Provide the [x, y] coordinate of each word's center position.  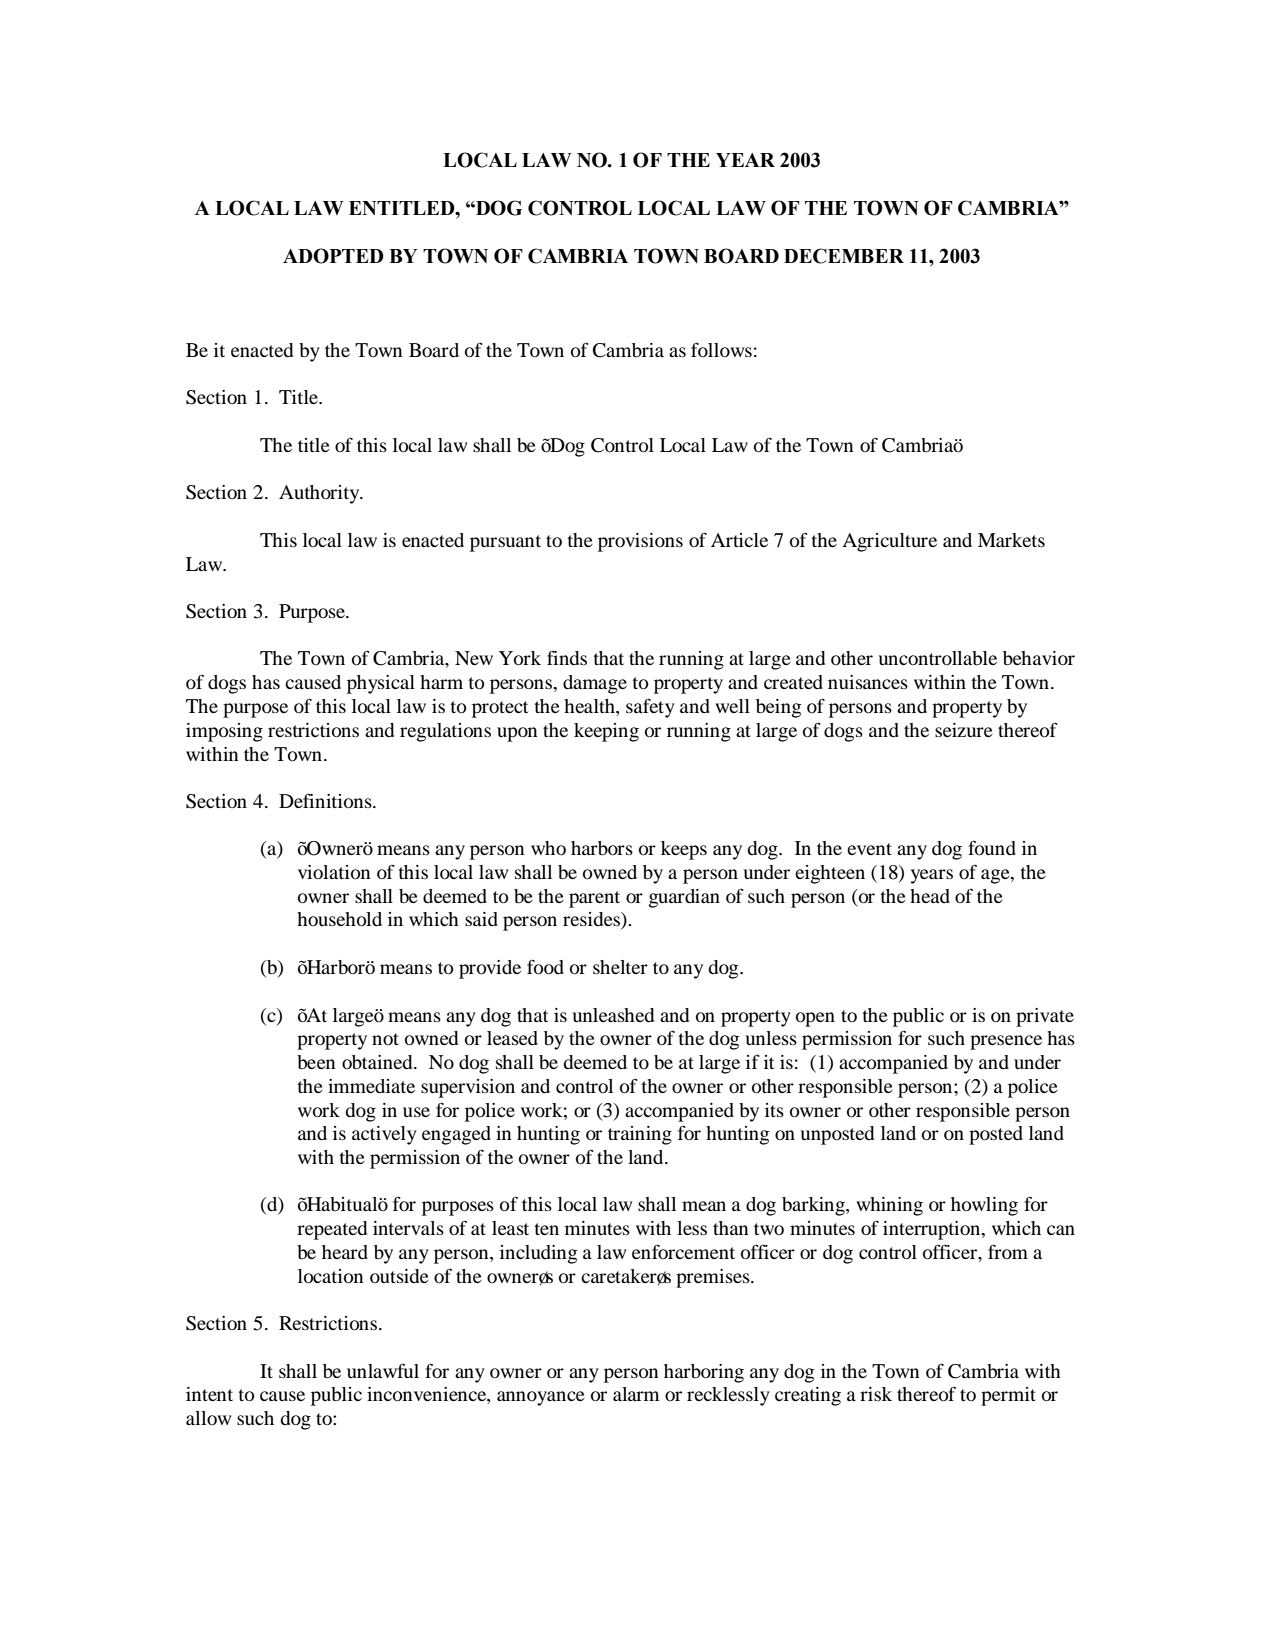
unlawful [383, 1370]
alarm [636, 1394]
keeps [684, 850]
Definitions [326, 800]
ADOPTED [333, 256]
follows [721, 349]
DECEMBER [844, 256]
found [992, 847]
